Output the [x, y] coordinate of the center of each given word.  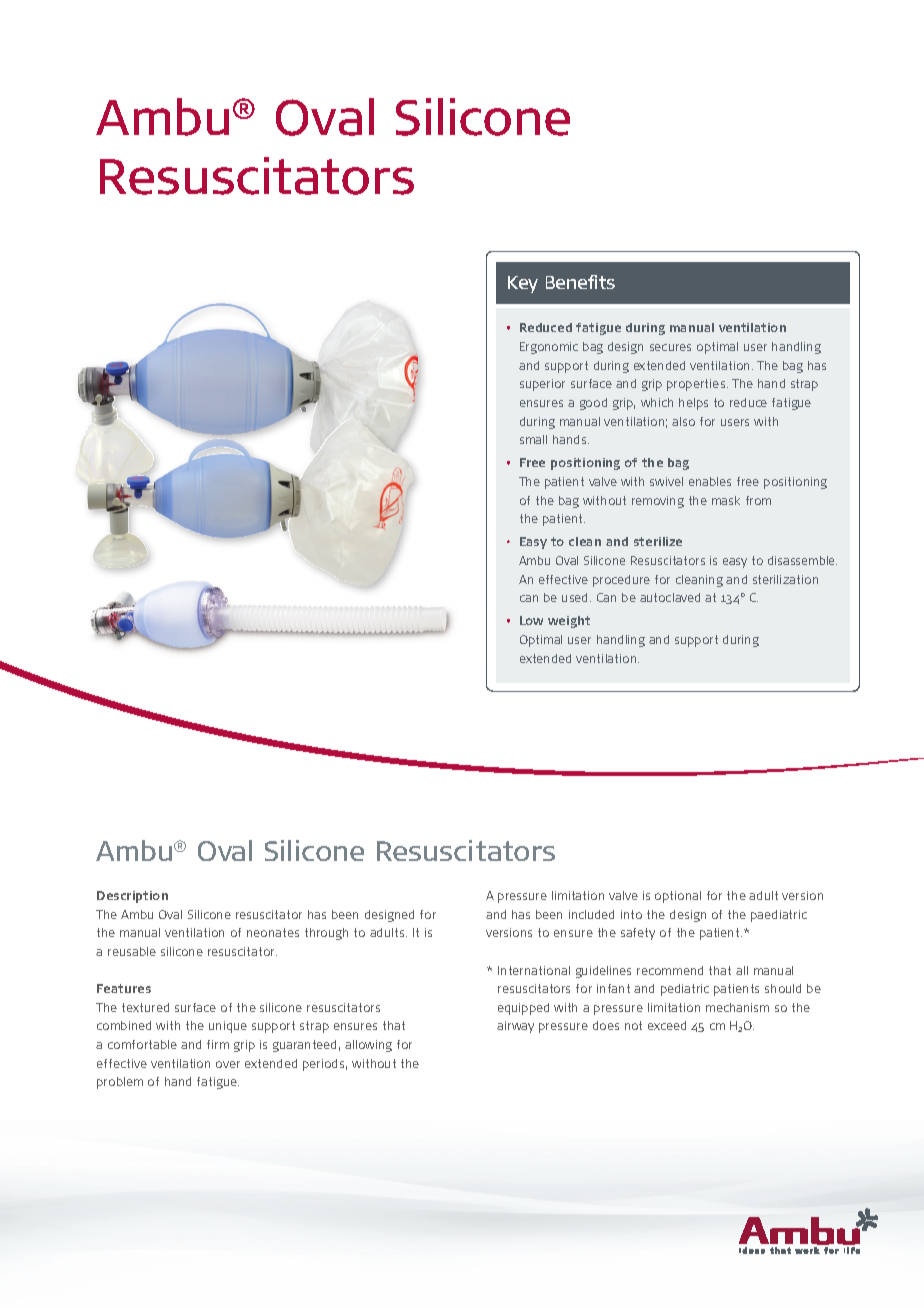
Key [523, 284]
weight [569, 622]
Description [132, 897]
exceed [667, 1025]
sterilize [658, 541]
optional [678, 897]
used [576, 597]
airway [515, 1027]
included [591, 914]
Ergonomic [549, 348]
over [228, 1064]
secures [670, 347]
